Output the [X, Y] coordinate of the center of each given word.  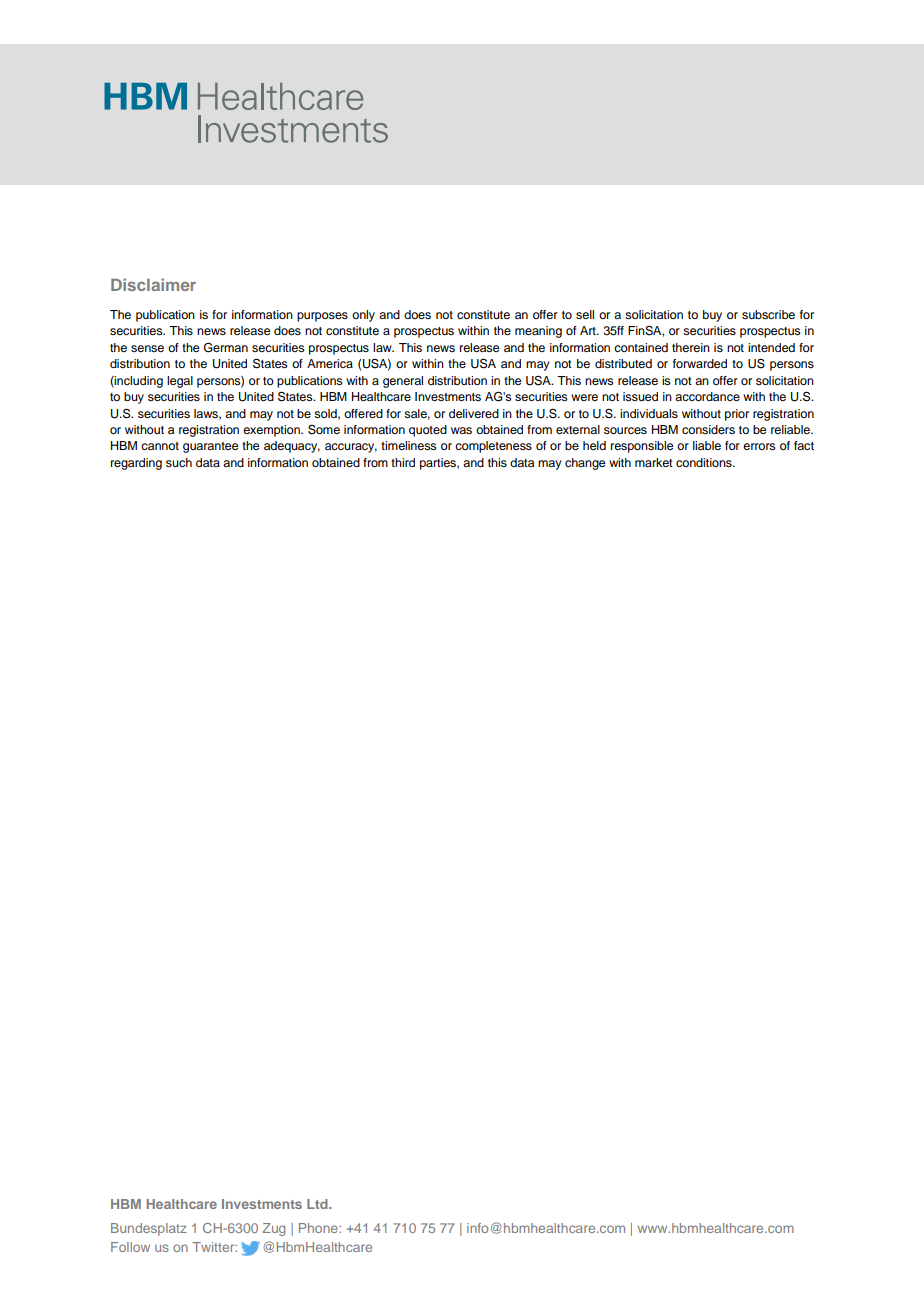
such [179, 462]
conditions [705, 462]
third [403, 462]
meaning [538, 332]
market [654, 462]
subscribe [768, 314]
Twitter [214, 1247]
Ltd [318, 1204]
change [585, 464]
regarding [136, 464]
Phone [319, 1228]
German [226, 347]
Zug [274, 1229]
